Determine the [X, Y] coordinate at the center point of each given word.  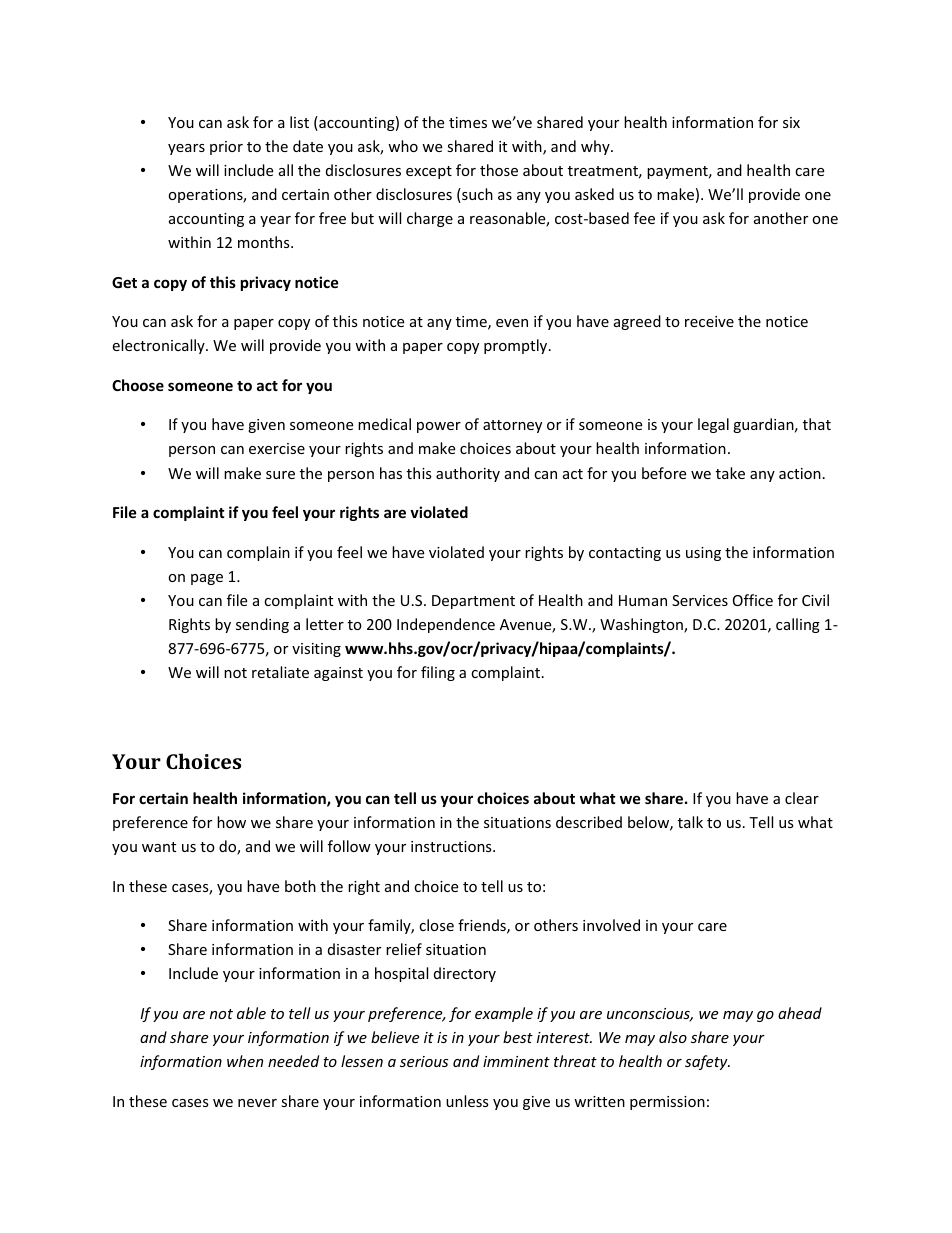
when [245, 1061]
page [207, 579]
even [512, 323]
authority [468, 474]
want [159, 847]
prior [226, 148]
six [791, 122]
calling [798, 625]
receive [709, 321]
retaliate [280, 672]
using [703, 554]
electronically [159, 346]
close [436, 925]
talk [690, 822]
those [499, 170]
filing [438, 673]
